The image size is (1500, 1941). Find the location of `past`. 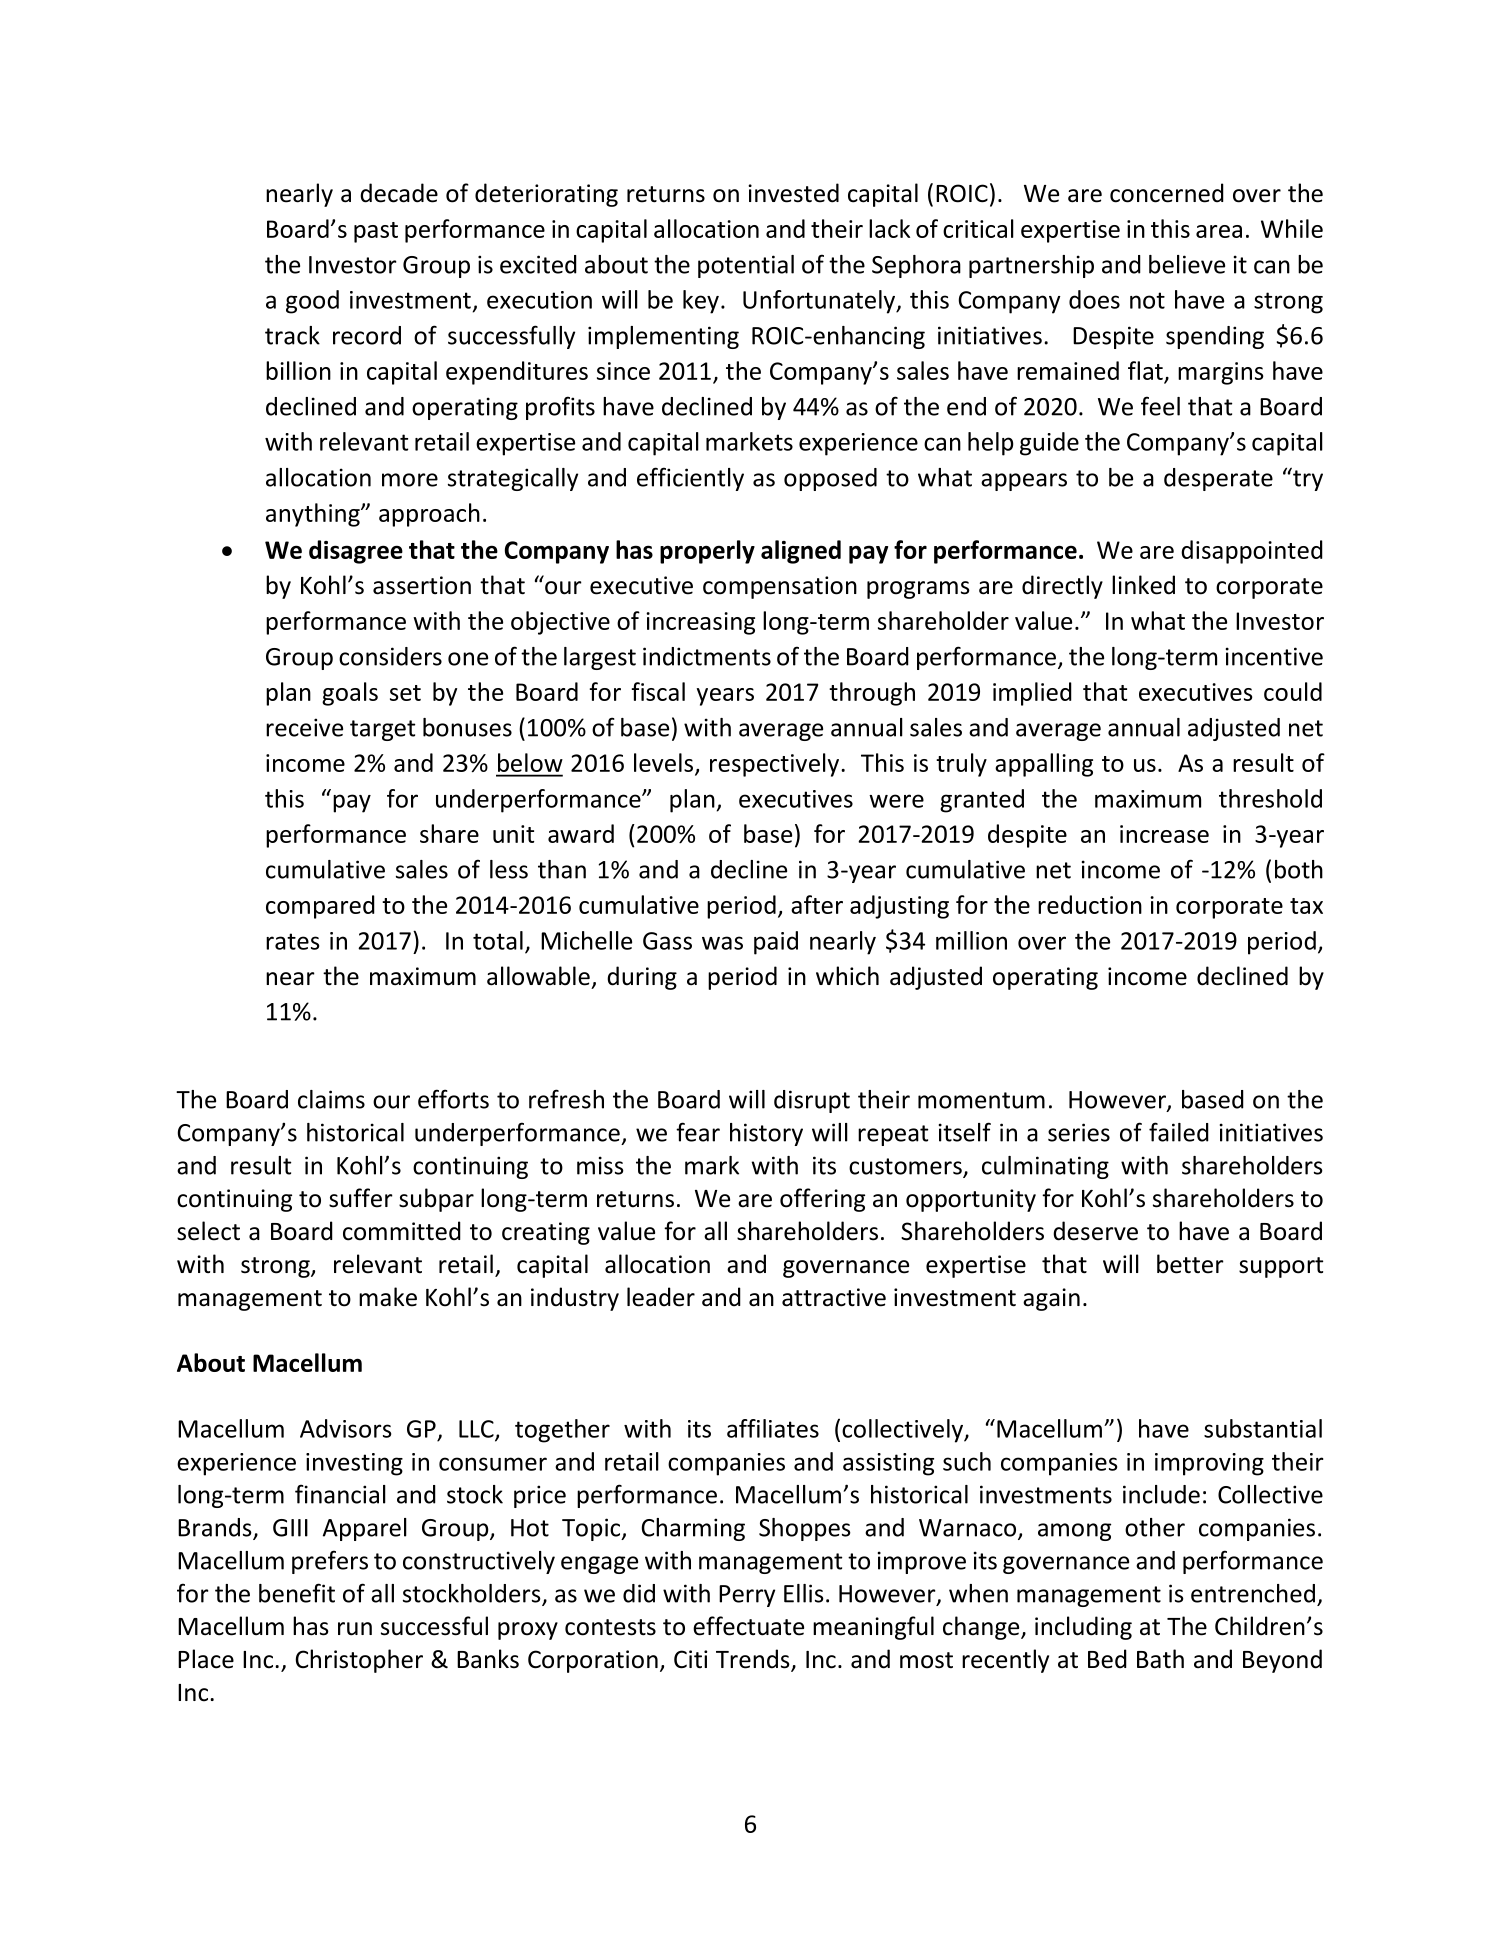

past is located at coordinates (376, 232).
